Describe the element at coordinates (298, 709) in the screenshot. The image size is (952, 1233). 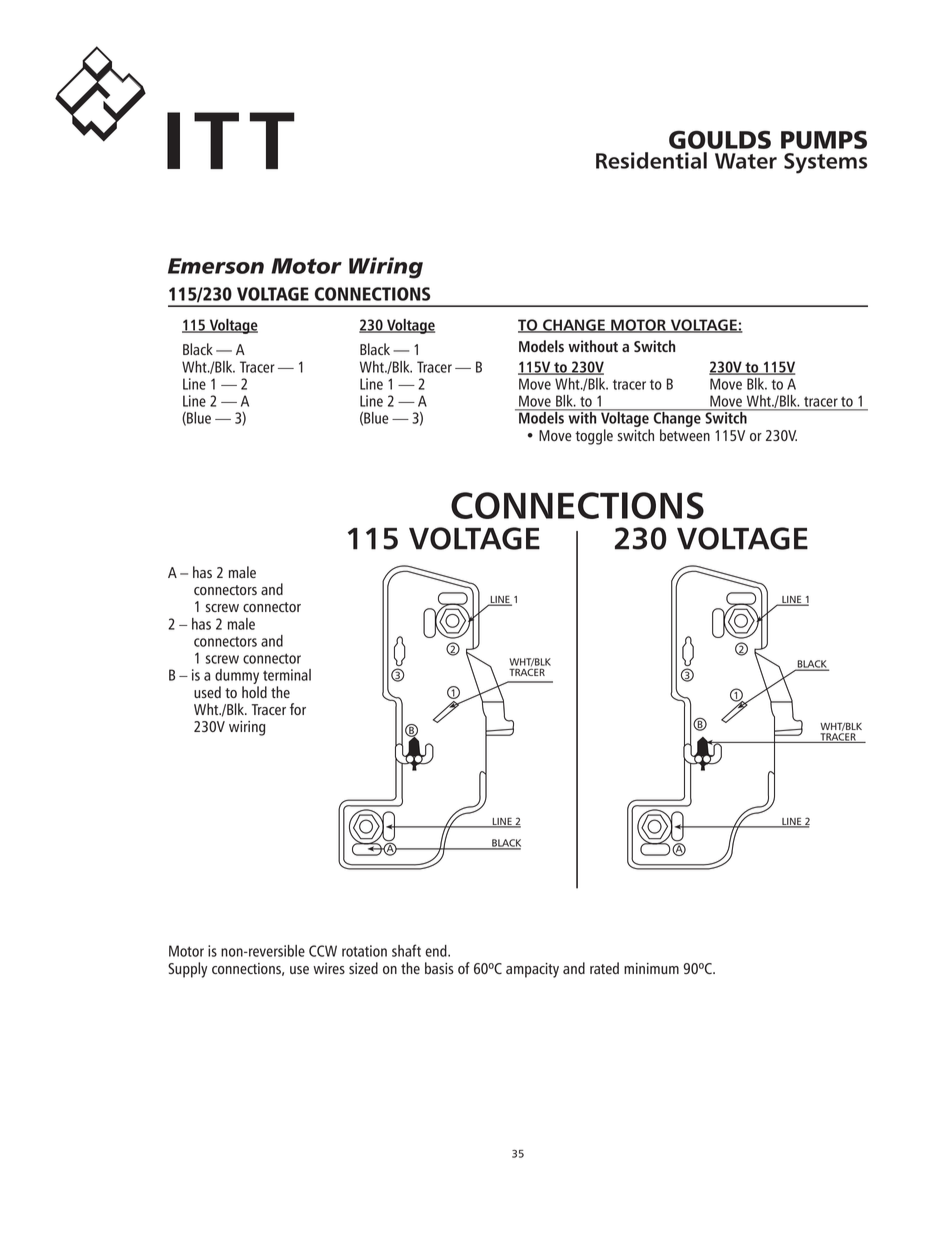
I see `for` at that location.
